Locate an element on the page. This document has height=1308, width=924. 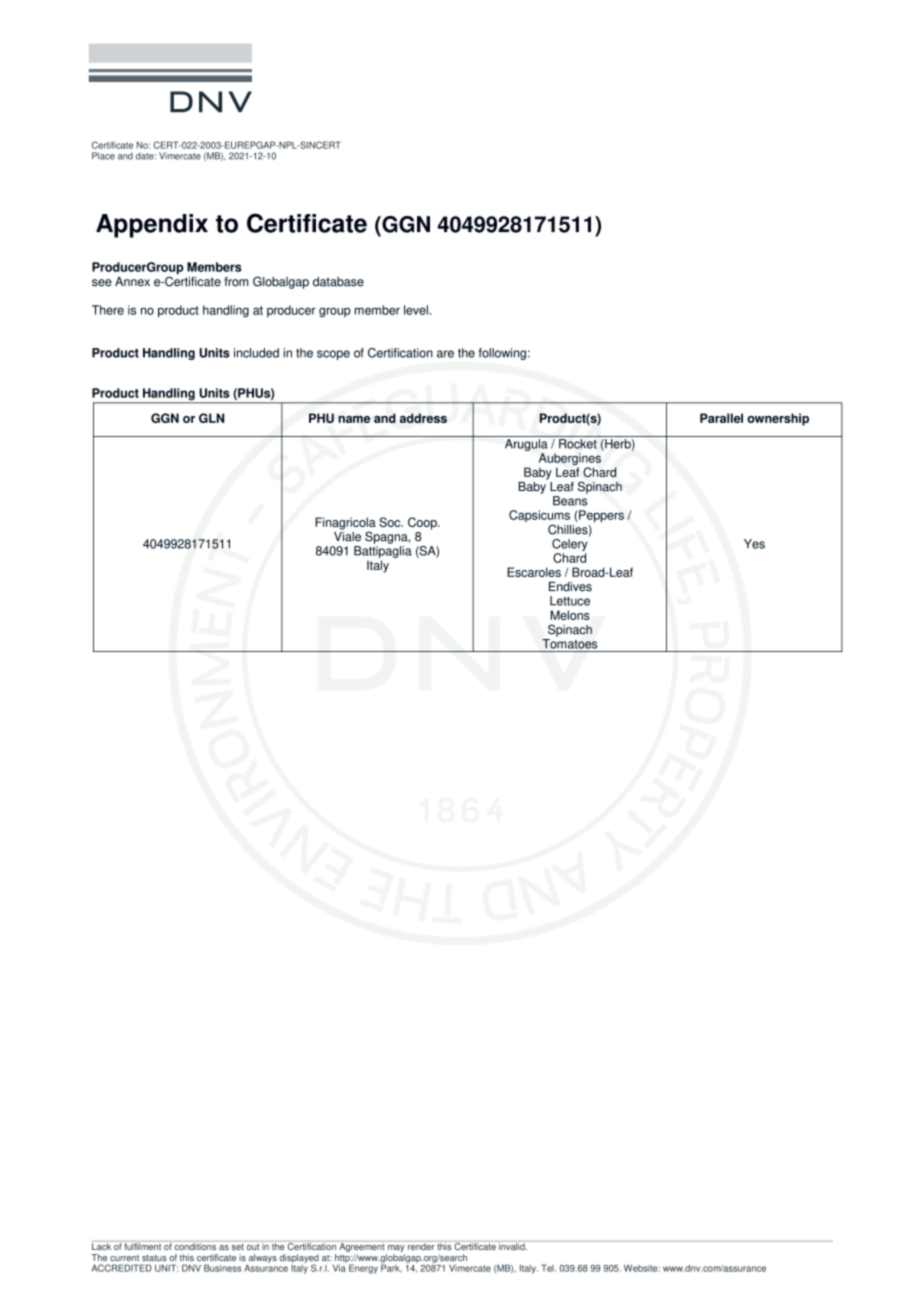
Parallel is located at coordinates (721, 418).
